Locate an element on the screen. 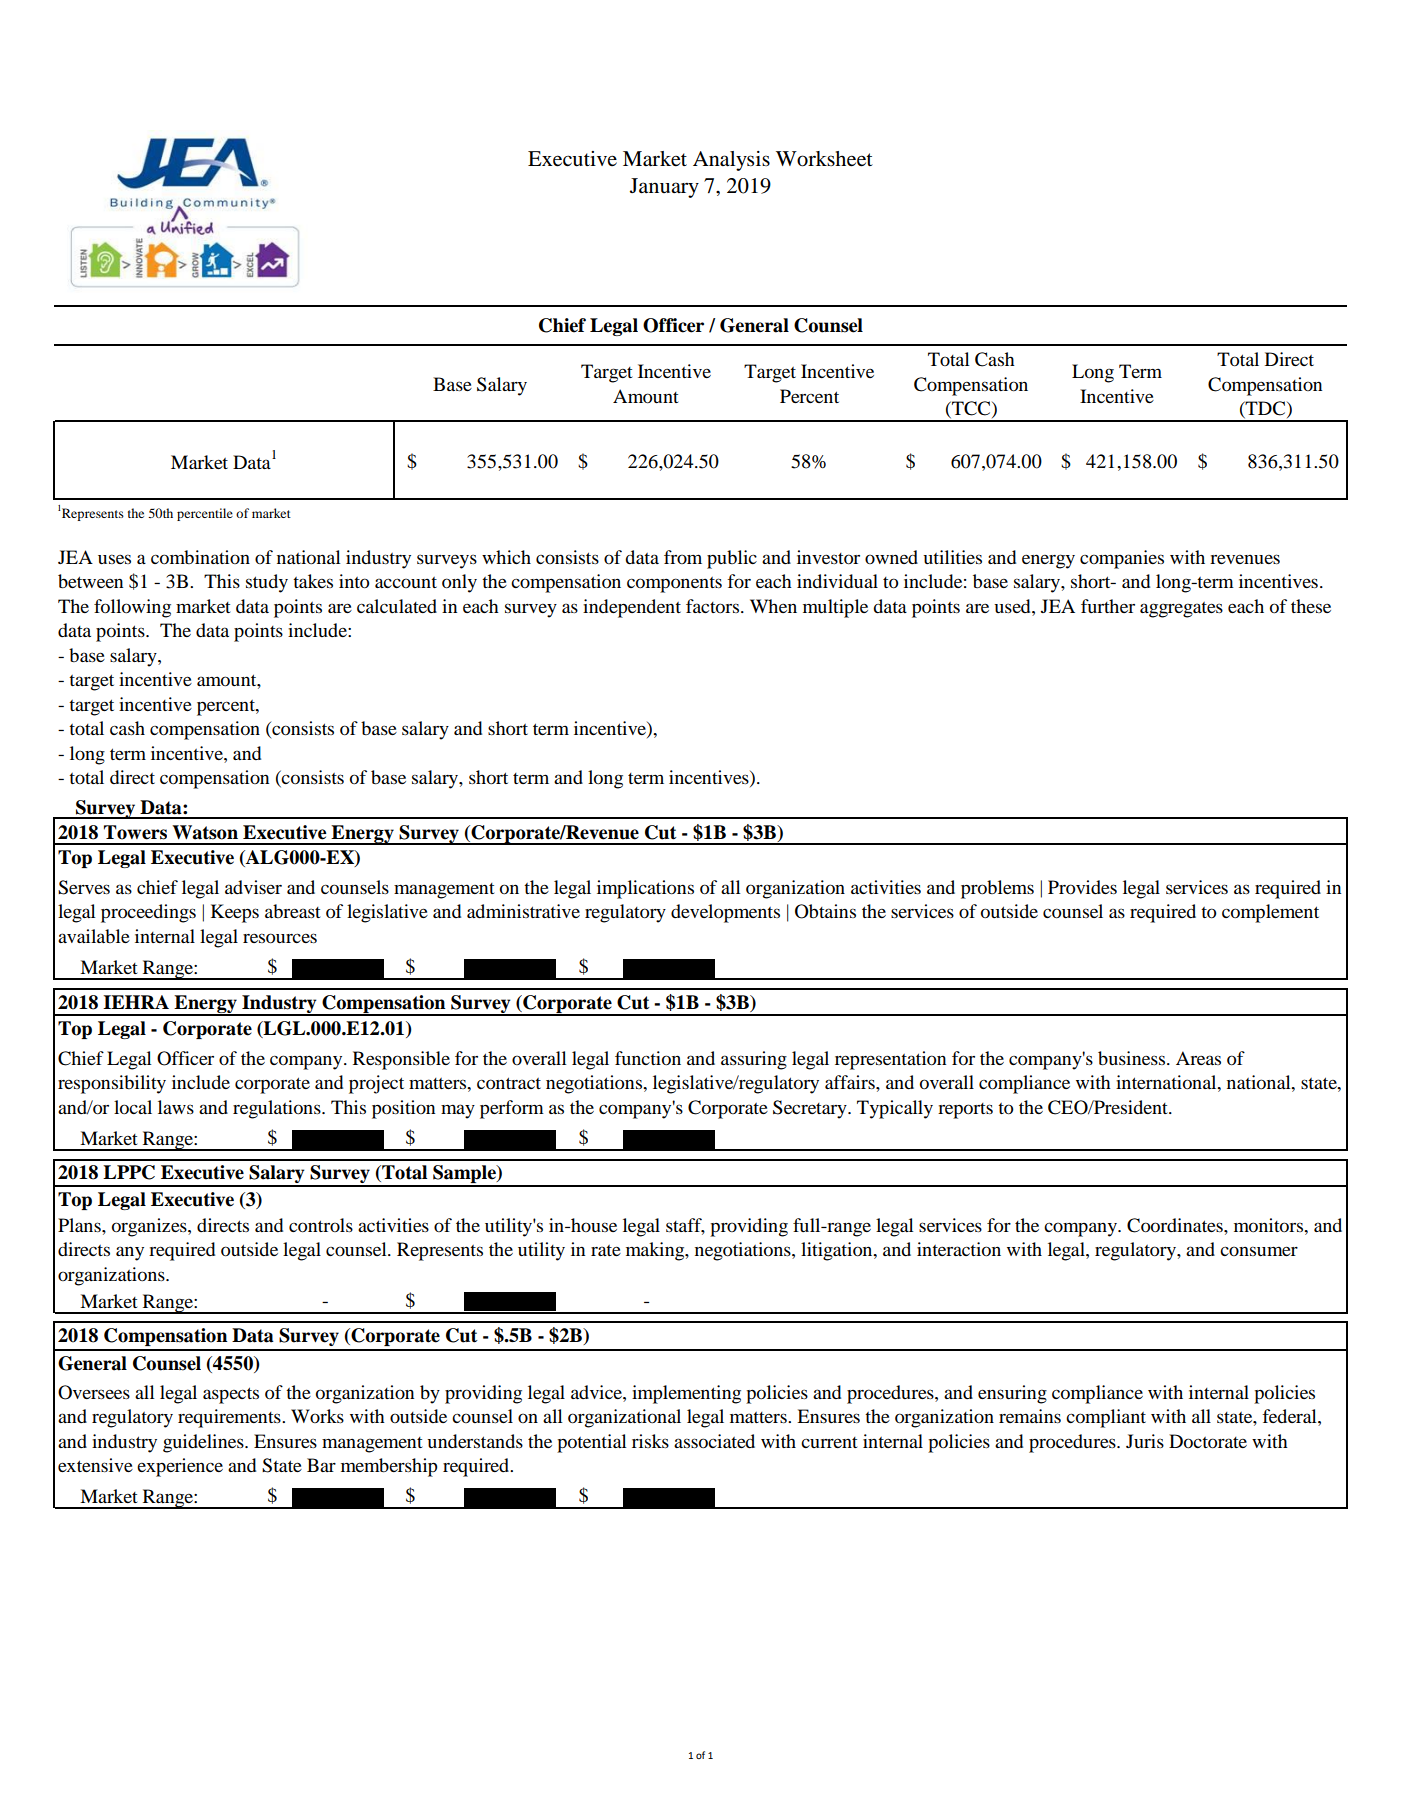 Image resolution: width=1403 pixels, height=1816 pixels. Analysis is located at coordinates (731, 161).
